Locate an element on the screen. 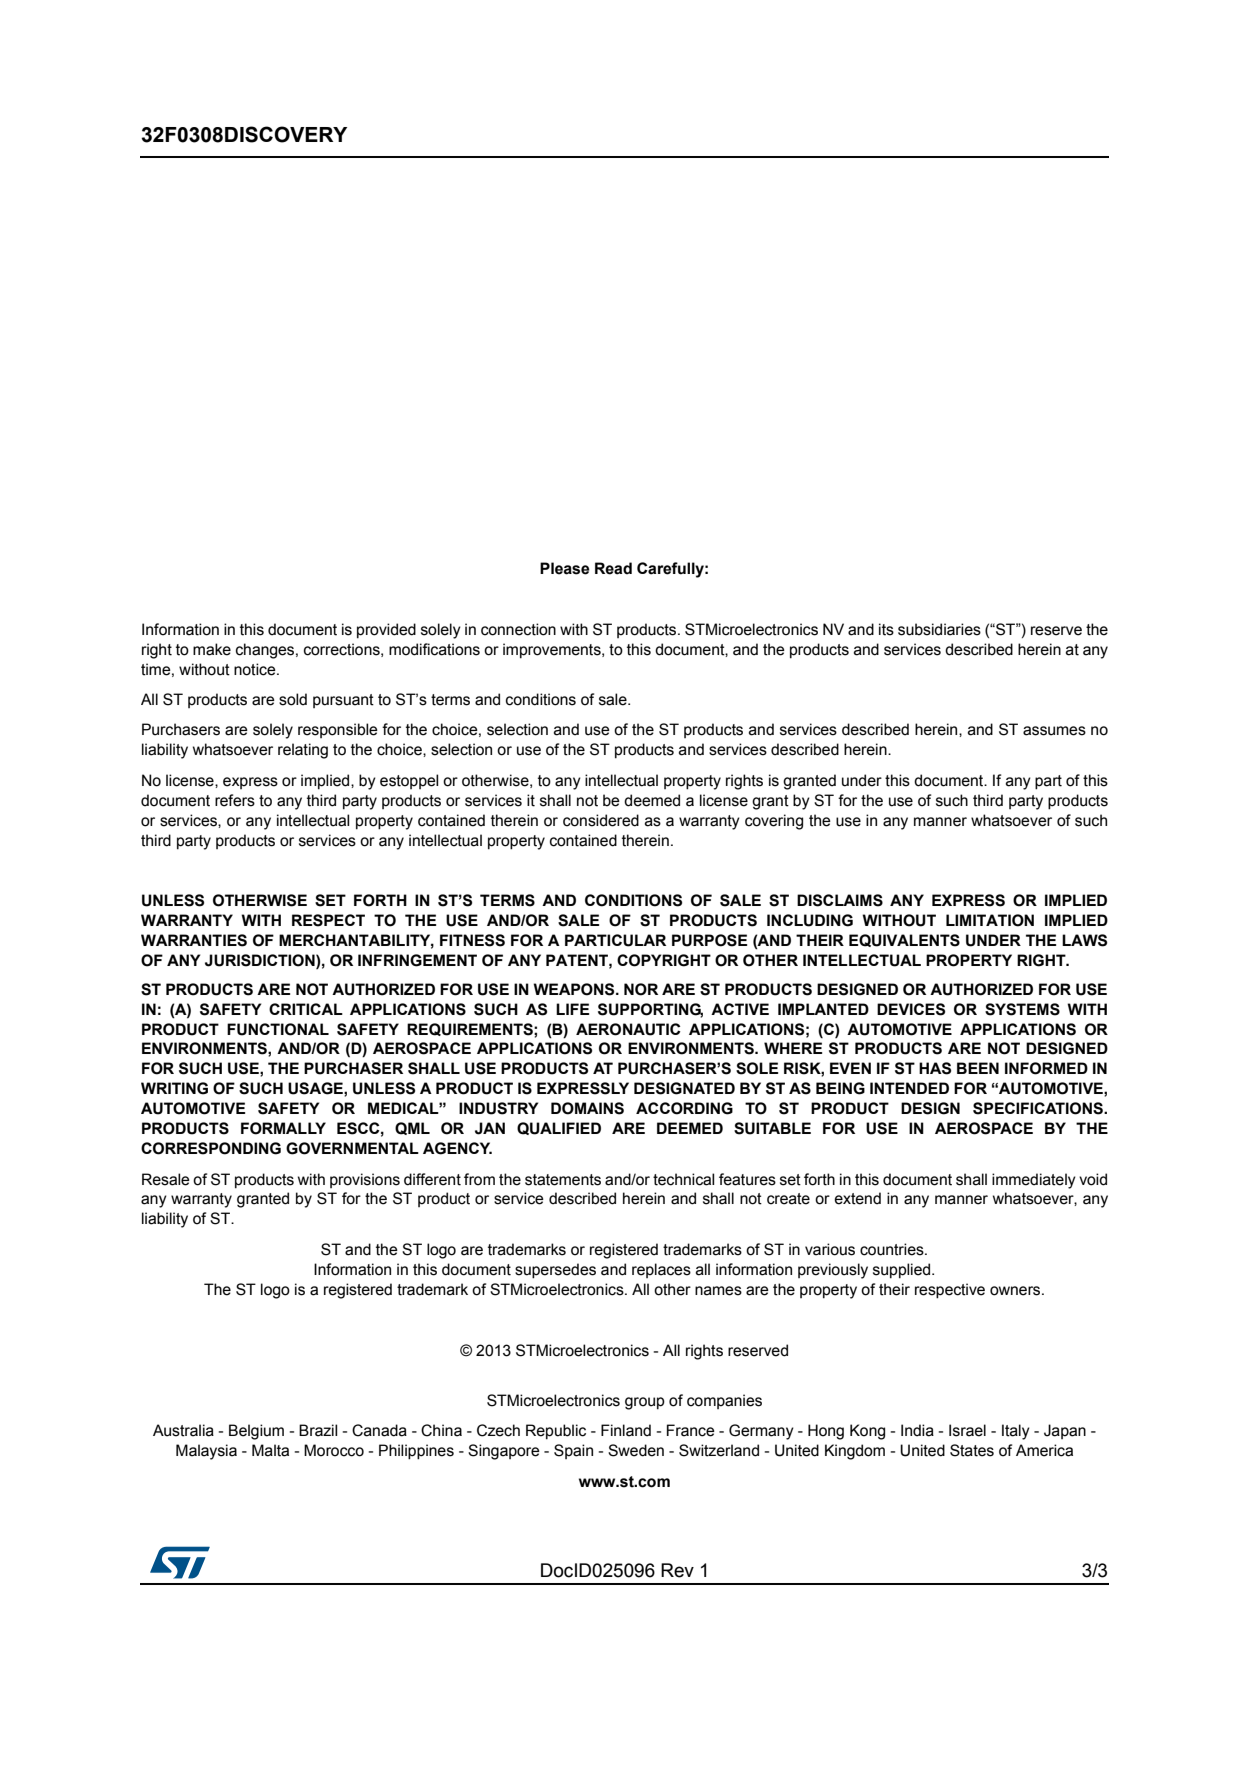 Image resolution: width=1249 pixels, height=1767 pixels. LIMITATION is located at coordinates (990, 920).
